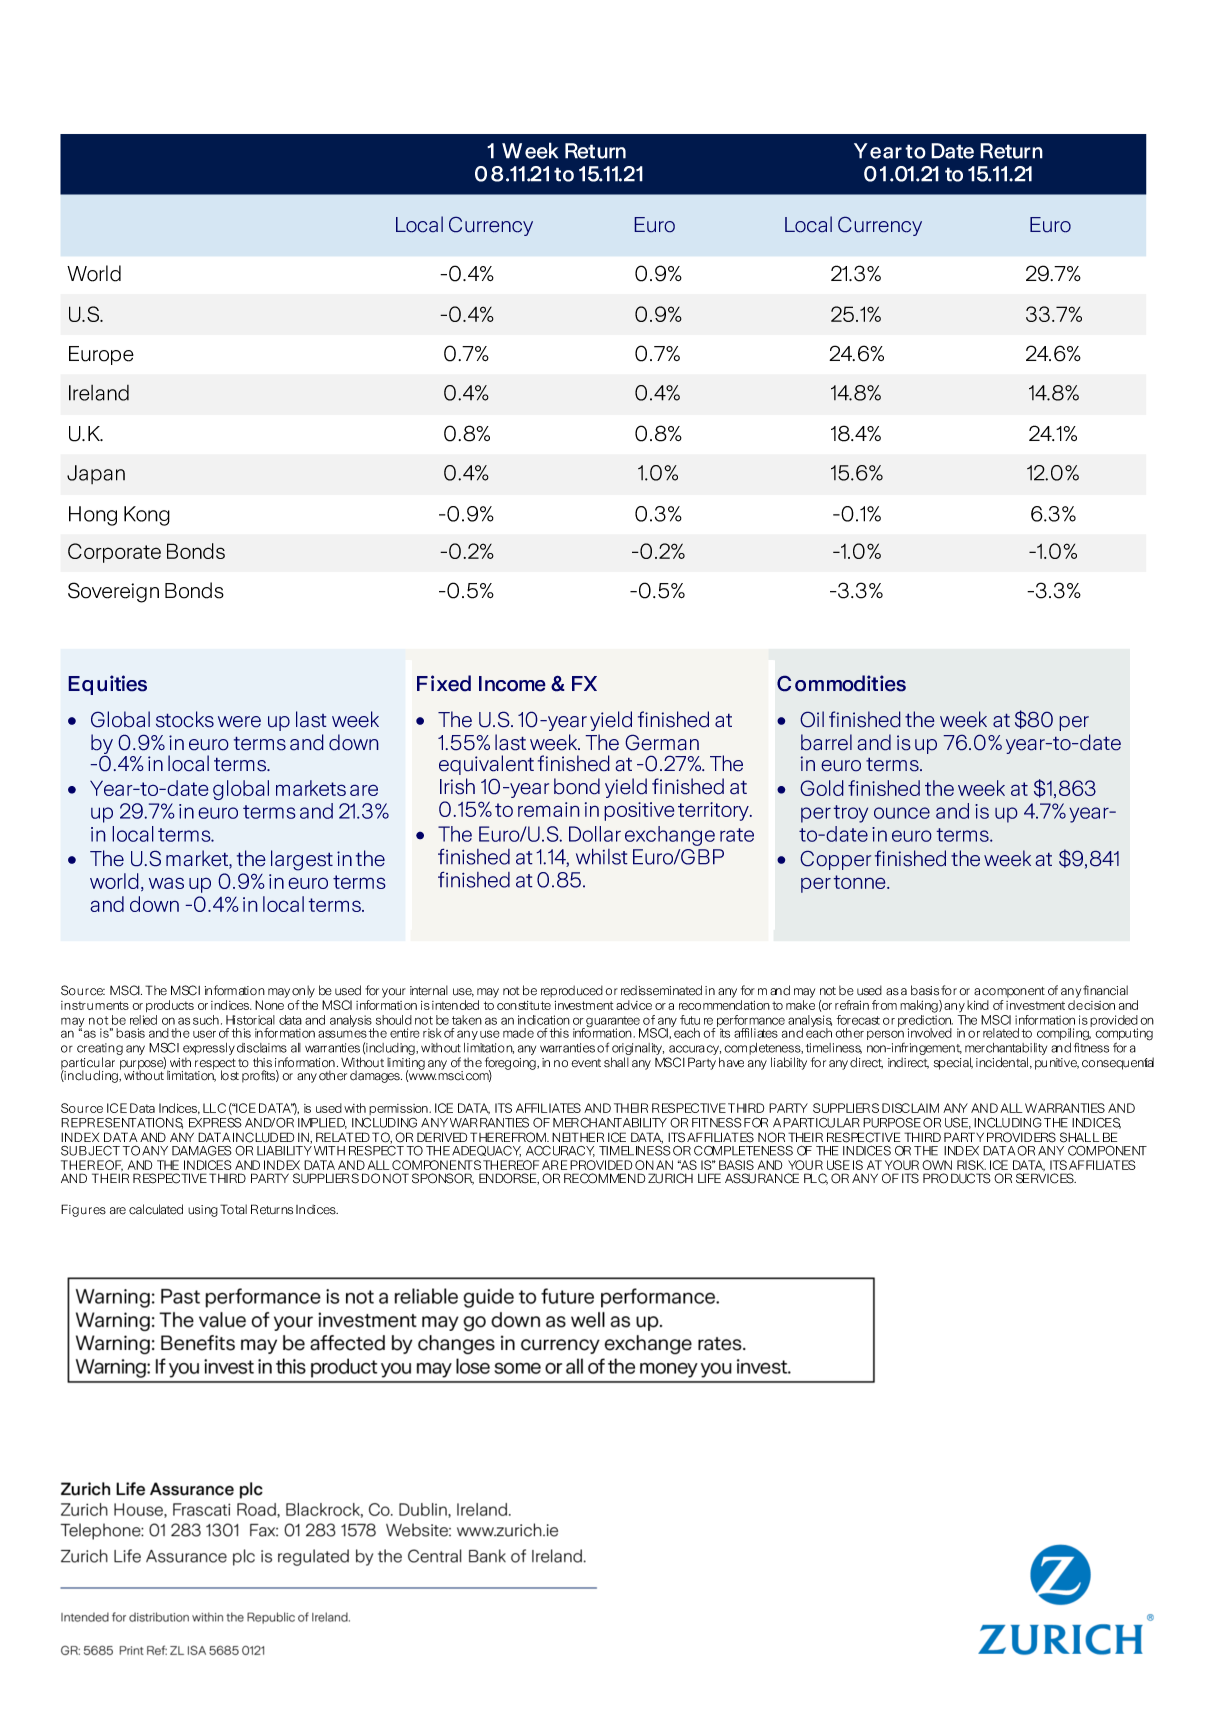 The width and height of the screenshot is (1215, 1719). What do you see at coordinates (206, 1020) in the screenshot?
I see `such` at bounding box center [206, 1020].
